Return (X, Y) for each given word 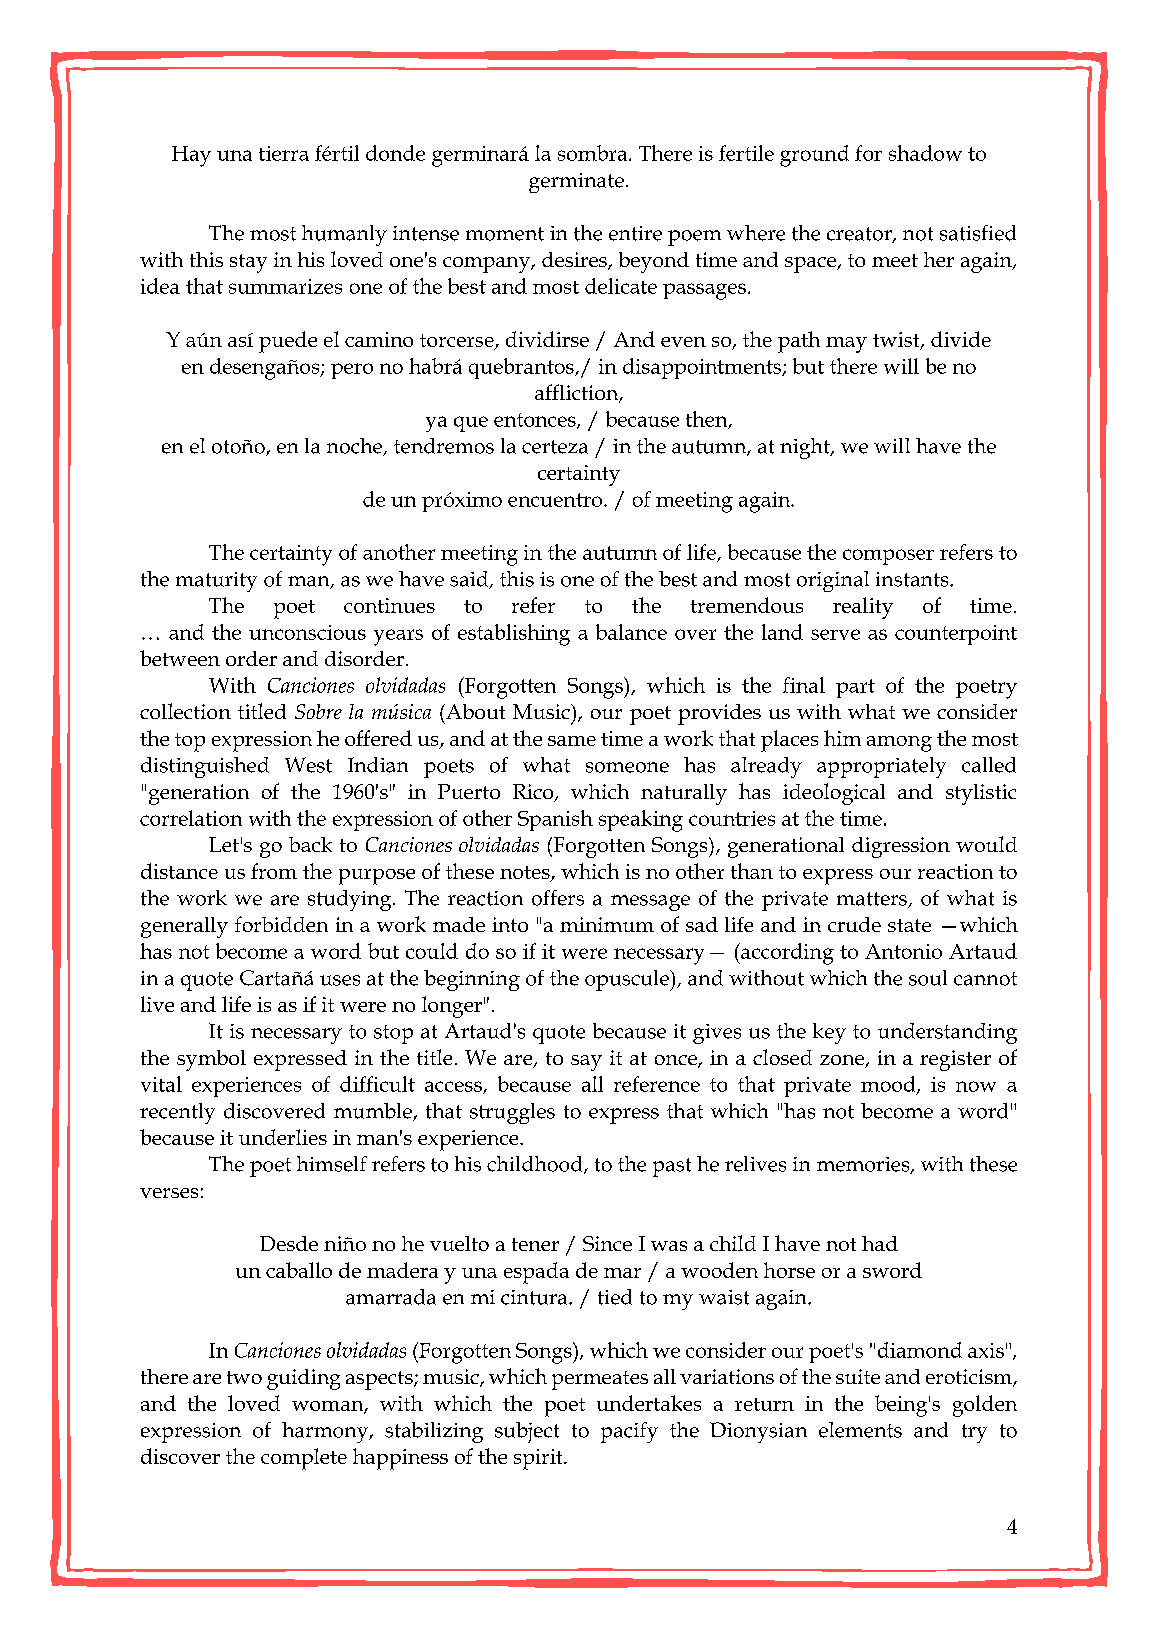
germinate (576, 183)
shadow (925, 153)
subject (527, 1432)
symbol (211, 1060)
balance (631, 632)
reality (863, 608)
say (586, 1063)
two (244, 1377)
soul (928, 978)
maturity (216, 582)
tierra (284, 153)
